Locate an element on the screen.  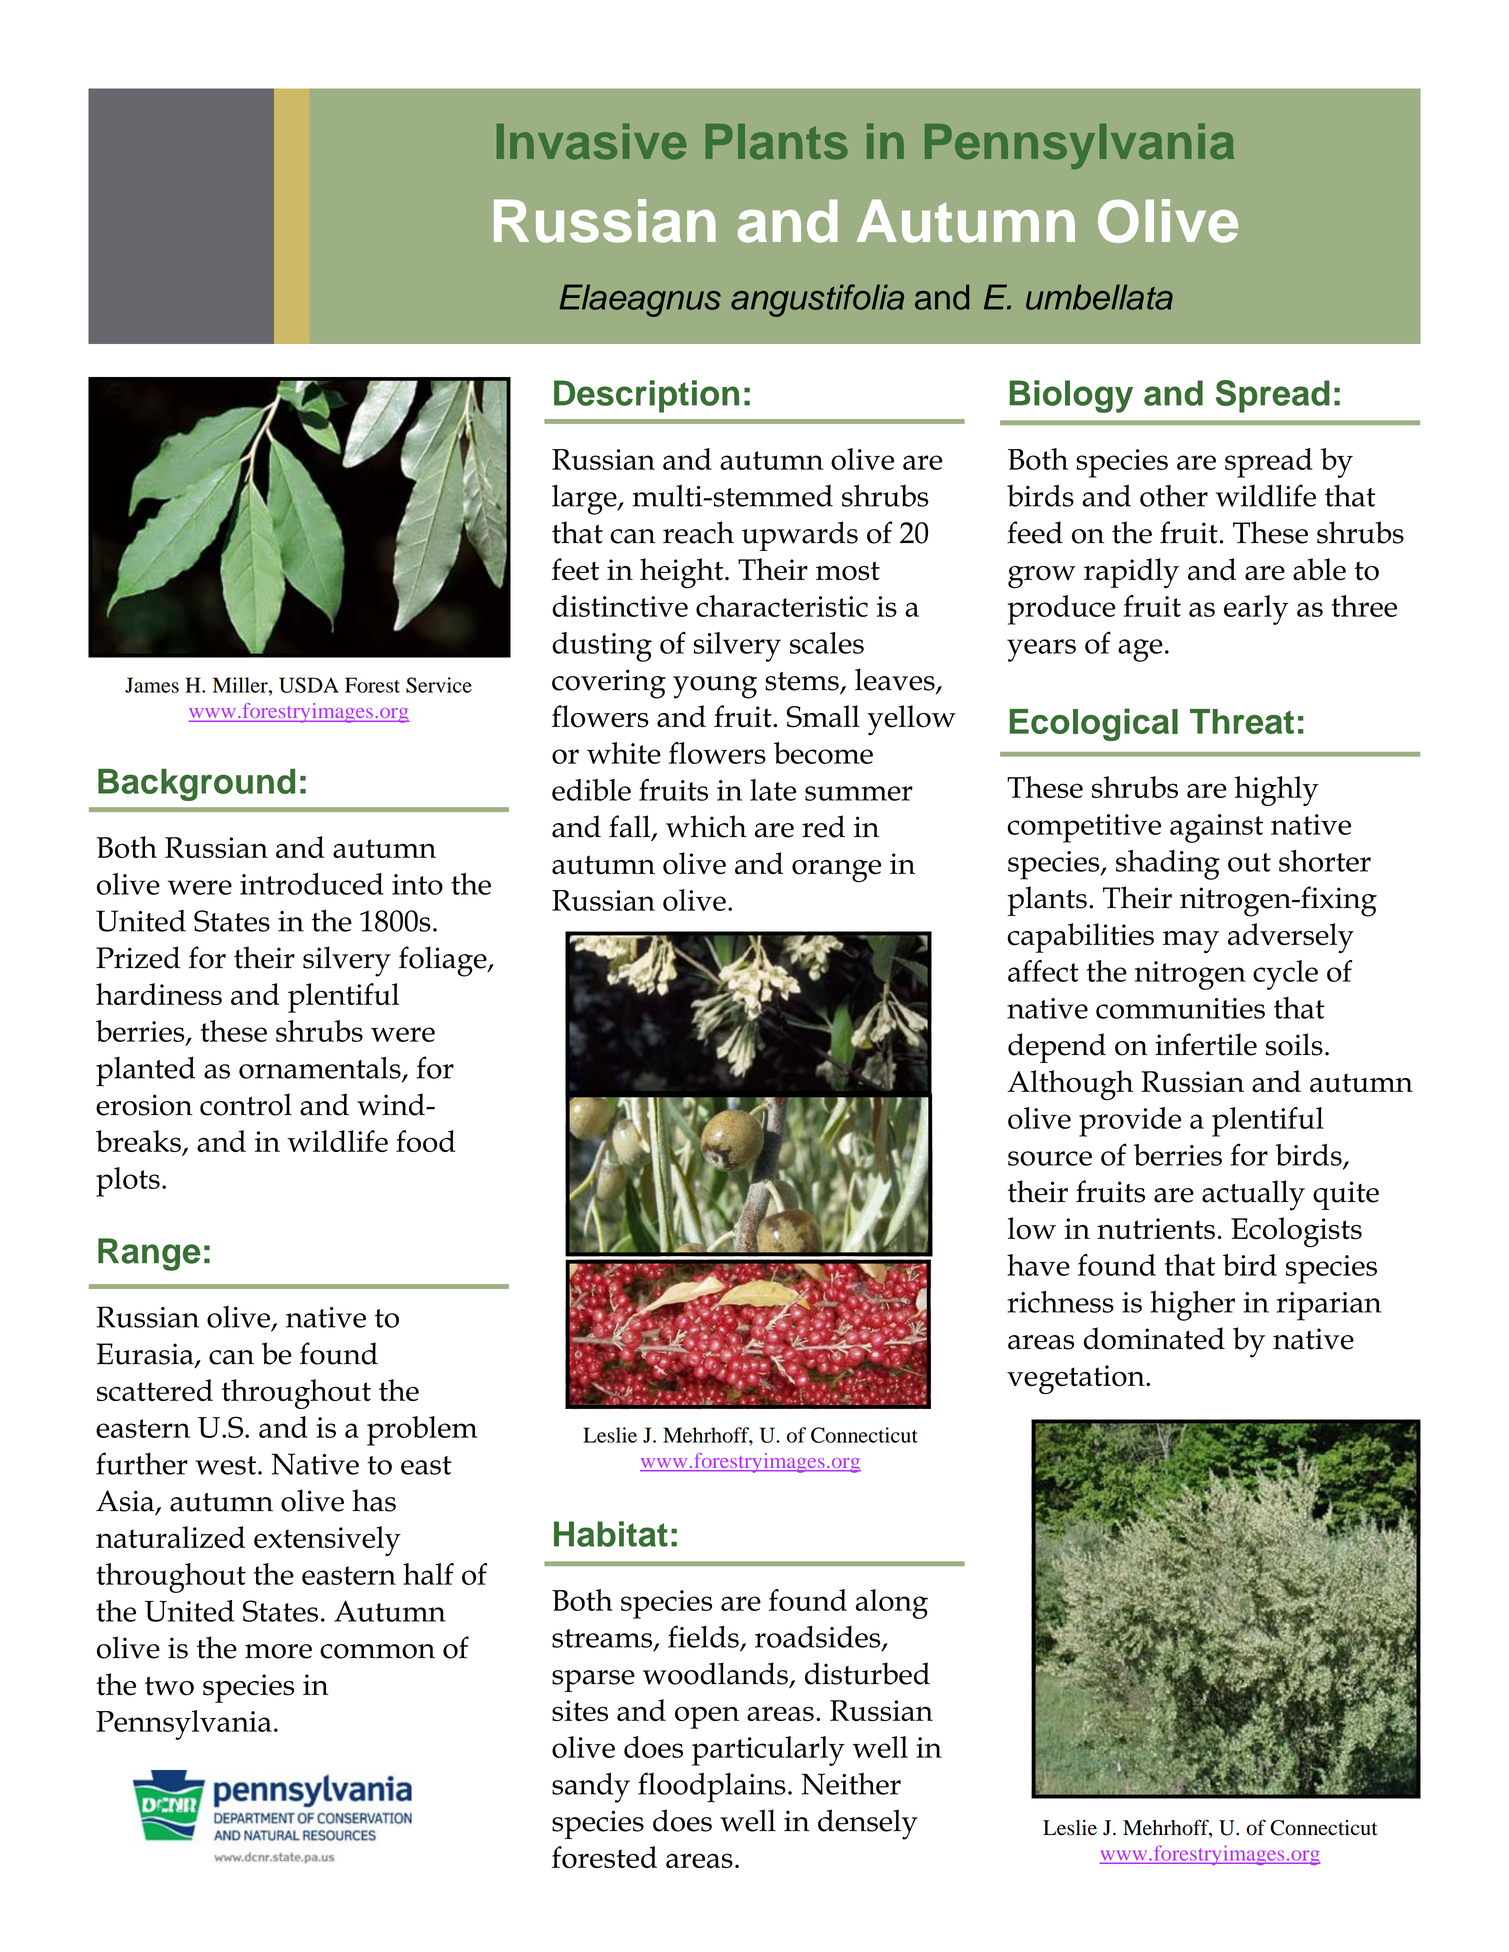
two is located at coordinates (169, 1686).
